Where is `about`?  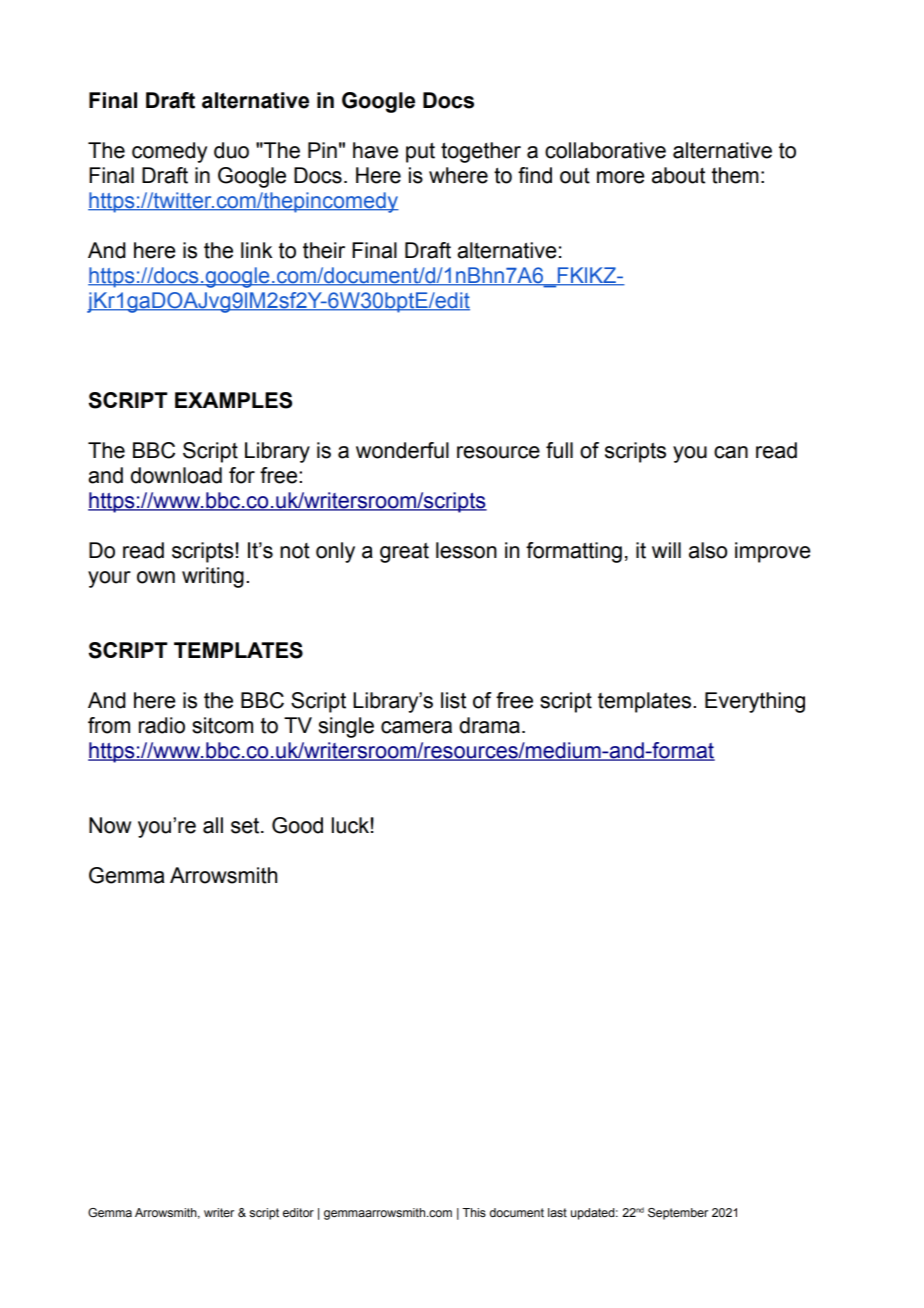
about is located at coordinates (678, 175).
